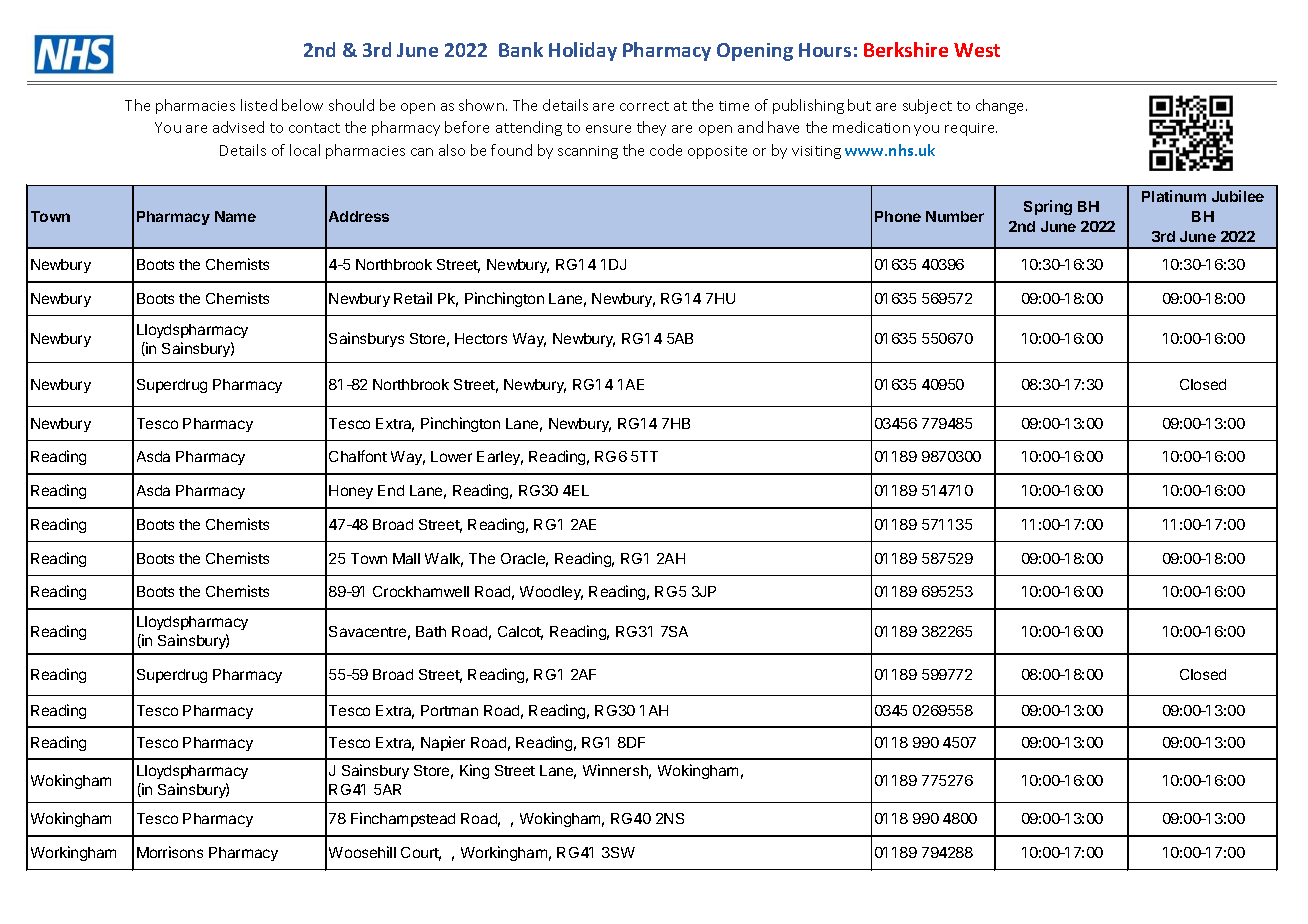 The height and width of the screenshot is (924, 1308). I want to click on Napier, so click(443, 743).
